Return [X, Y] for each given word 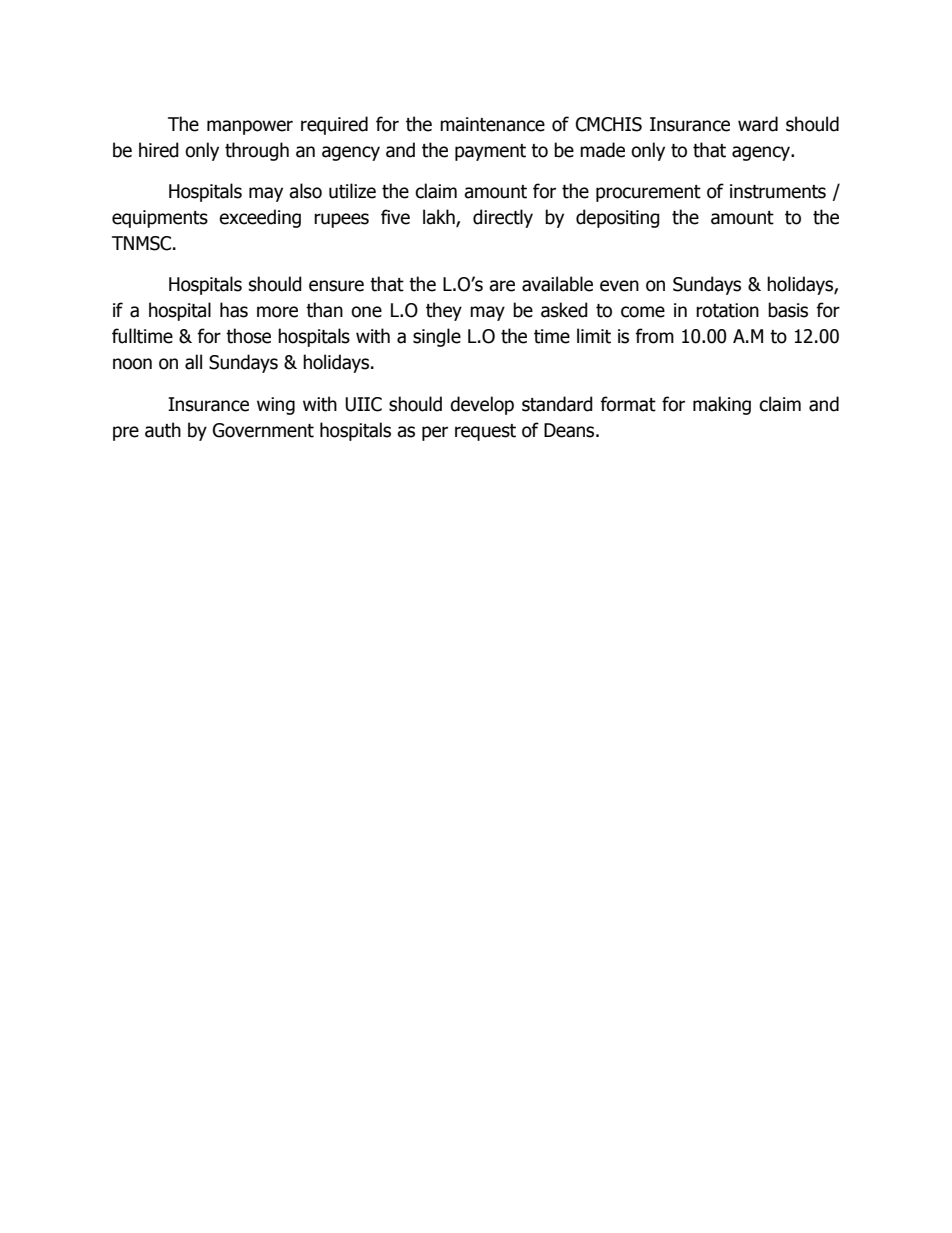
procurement [648, 193]
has [234, 310]
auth [163, 430]
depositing [618, 218]
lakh [440, 218]
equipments [160, 219]
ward [758, 124]
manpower [250, 127]
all [193, 362]
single [437, 337]
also [305, 191]
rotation [727, 310]
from [654, 336]
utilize [352, 191]
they [444, 311]
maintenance [492, 124]
